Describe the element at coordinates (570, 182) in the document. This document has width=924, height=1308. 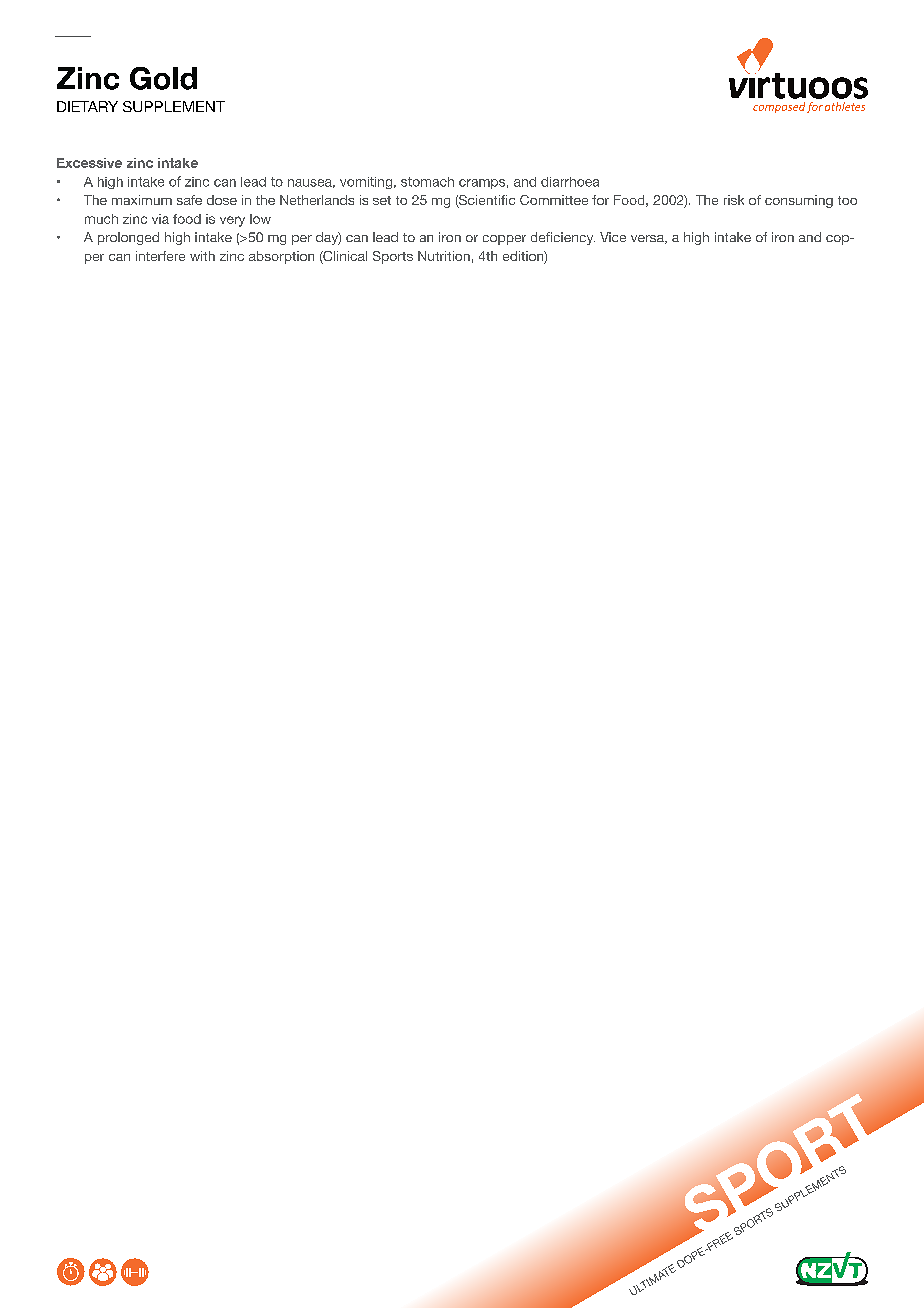
I see `diarrhoea` at that location.
